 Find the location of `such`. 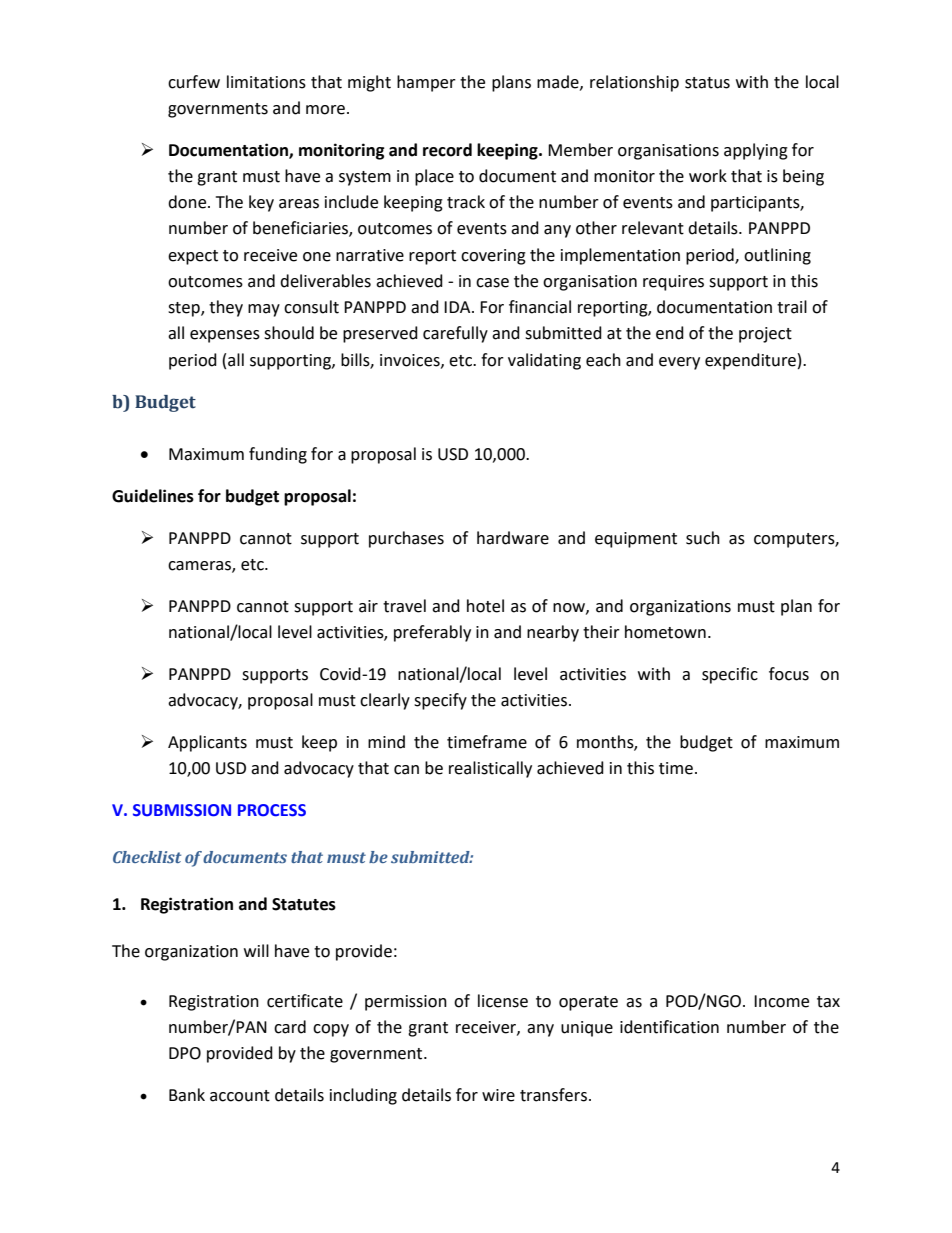

such is located at coordinates (703, 538).
